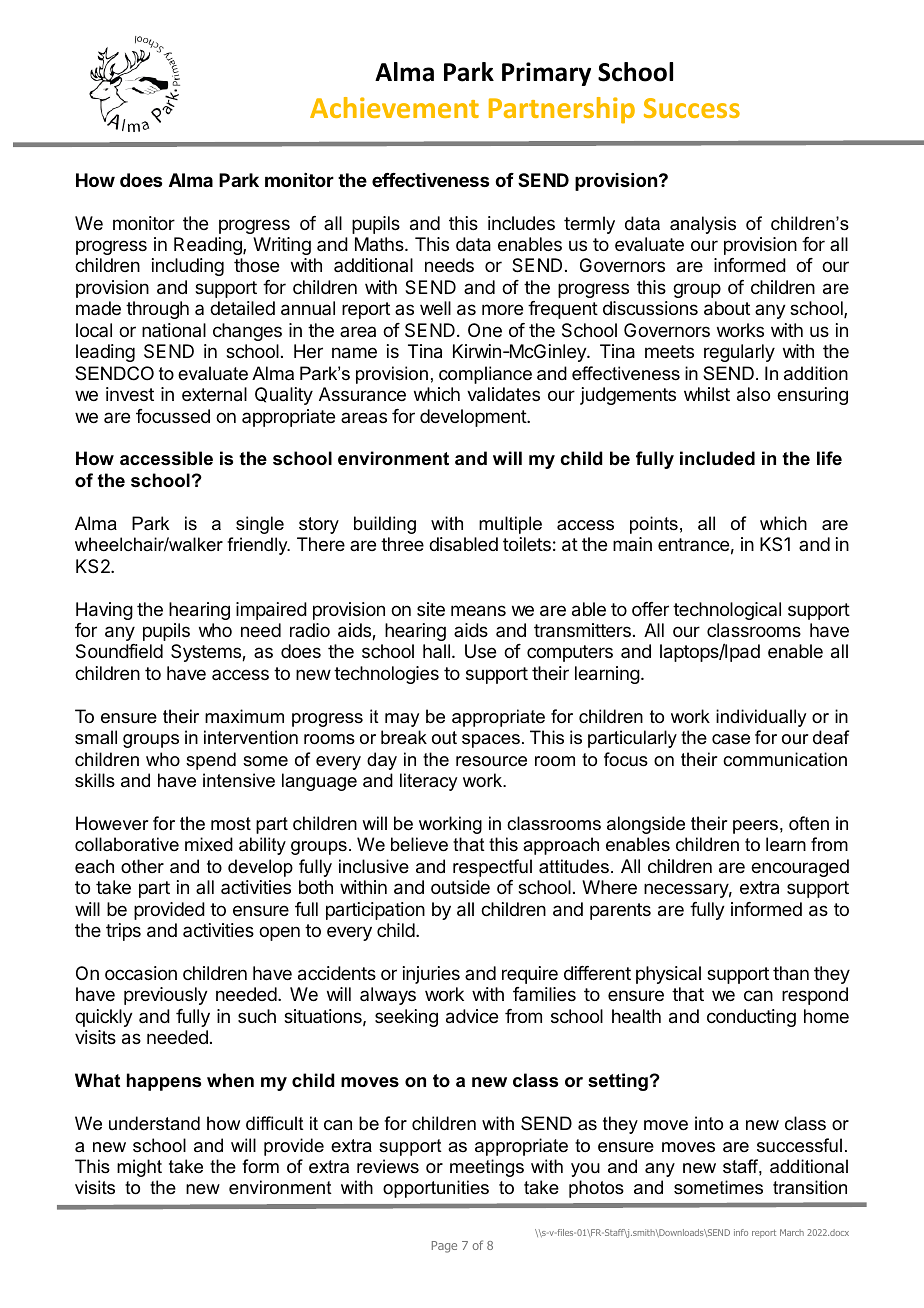  I want to click on trips, so click(123, 932).
